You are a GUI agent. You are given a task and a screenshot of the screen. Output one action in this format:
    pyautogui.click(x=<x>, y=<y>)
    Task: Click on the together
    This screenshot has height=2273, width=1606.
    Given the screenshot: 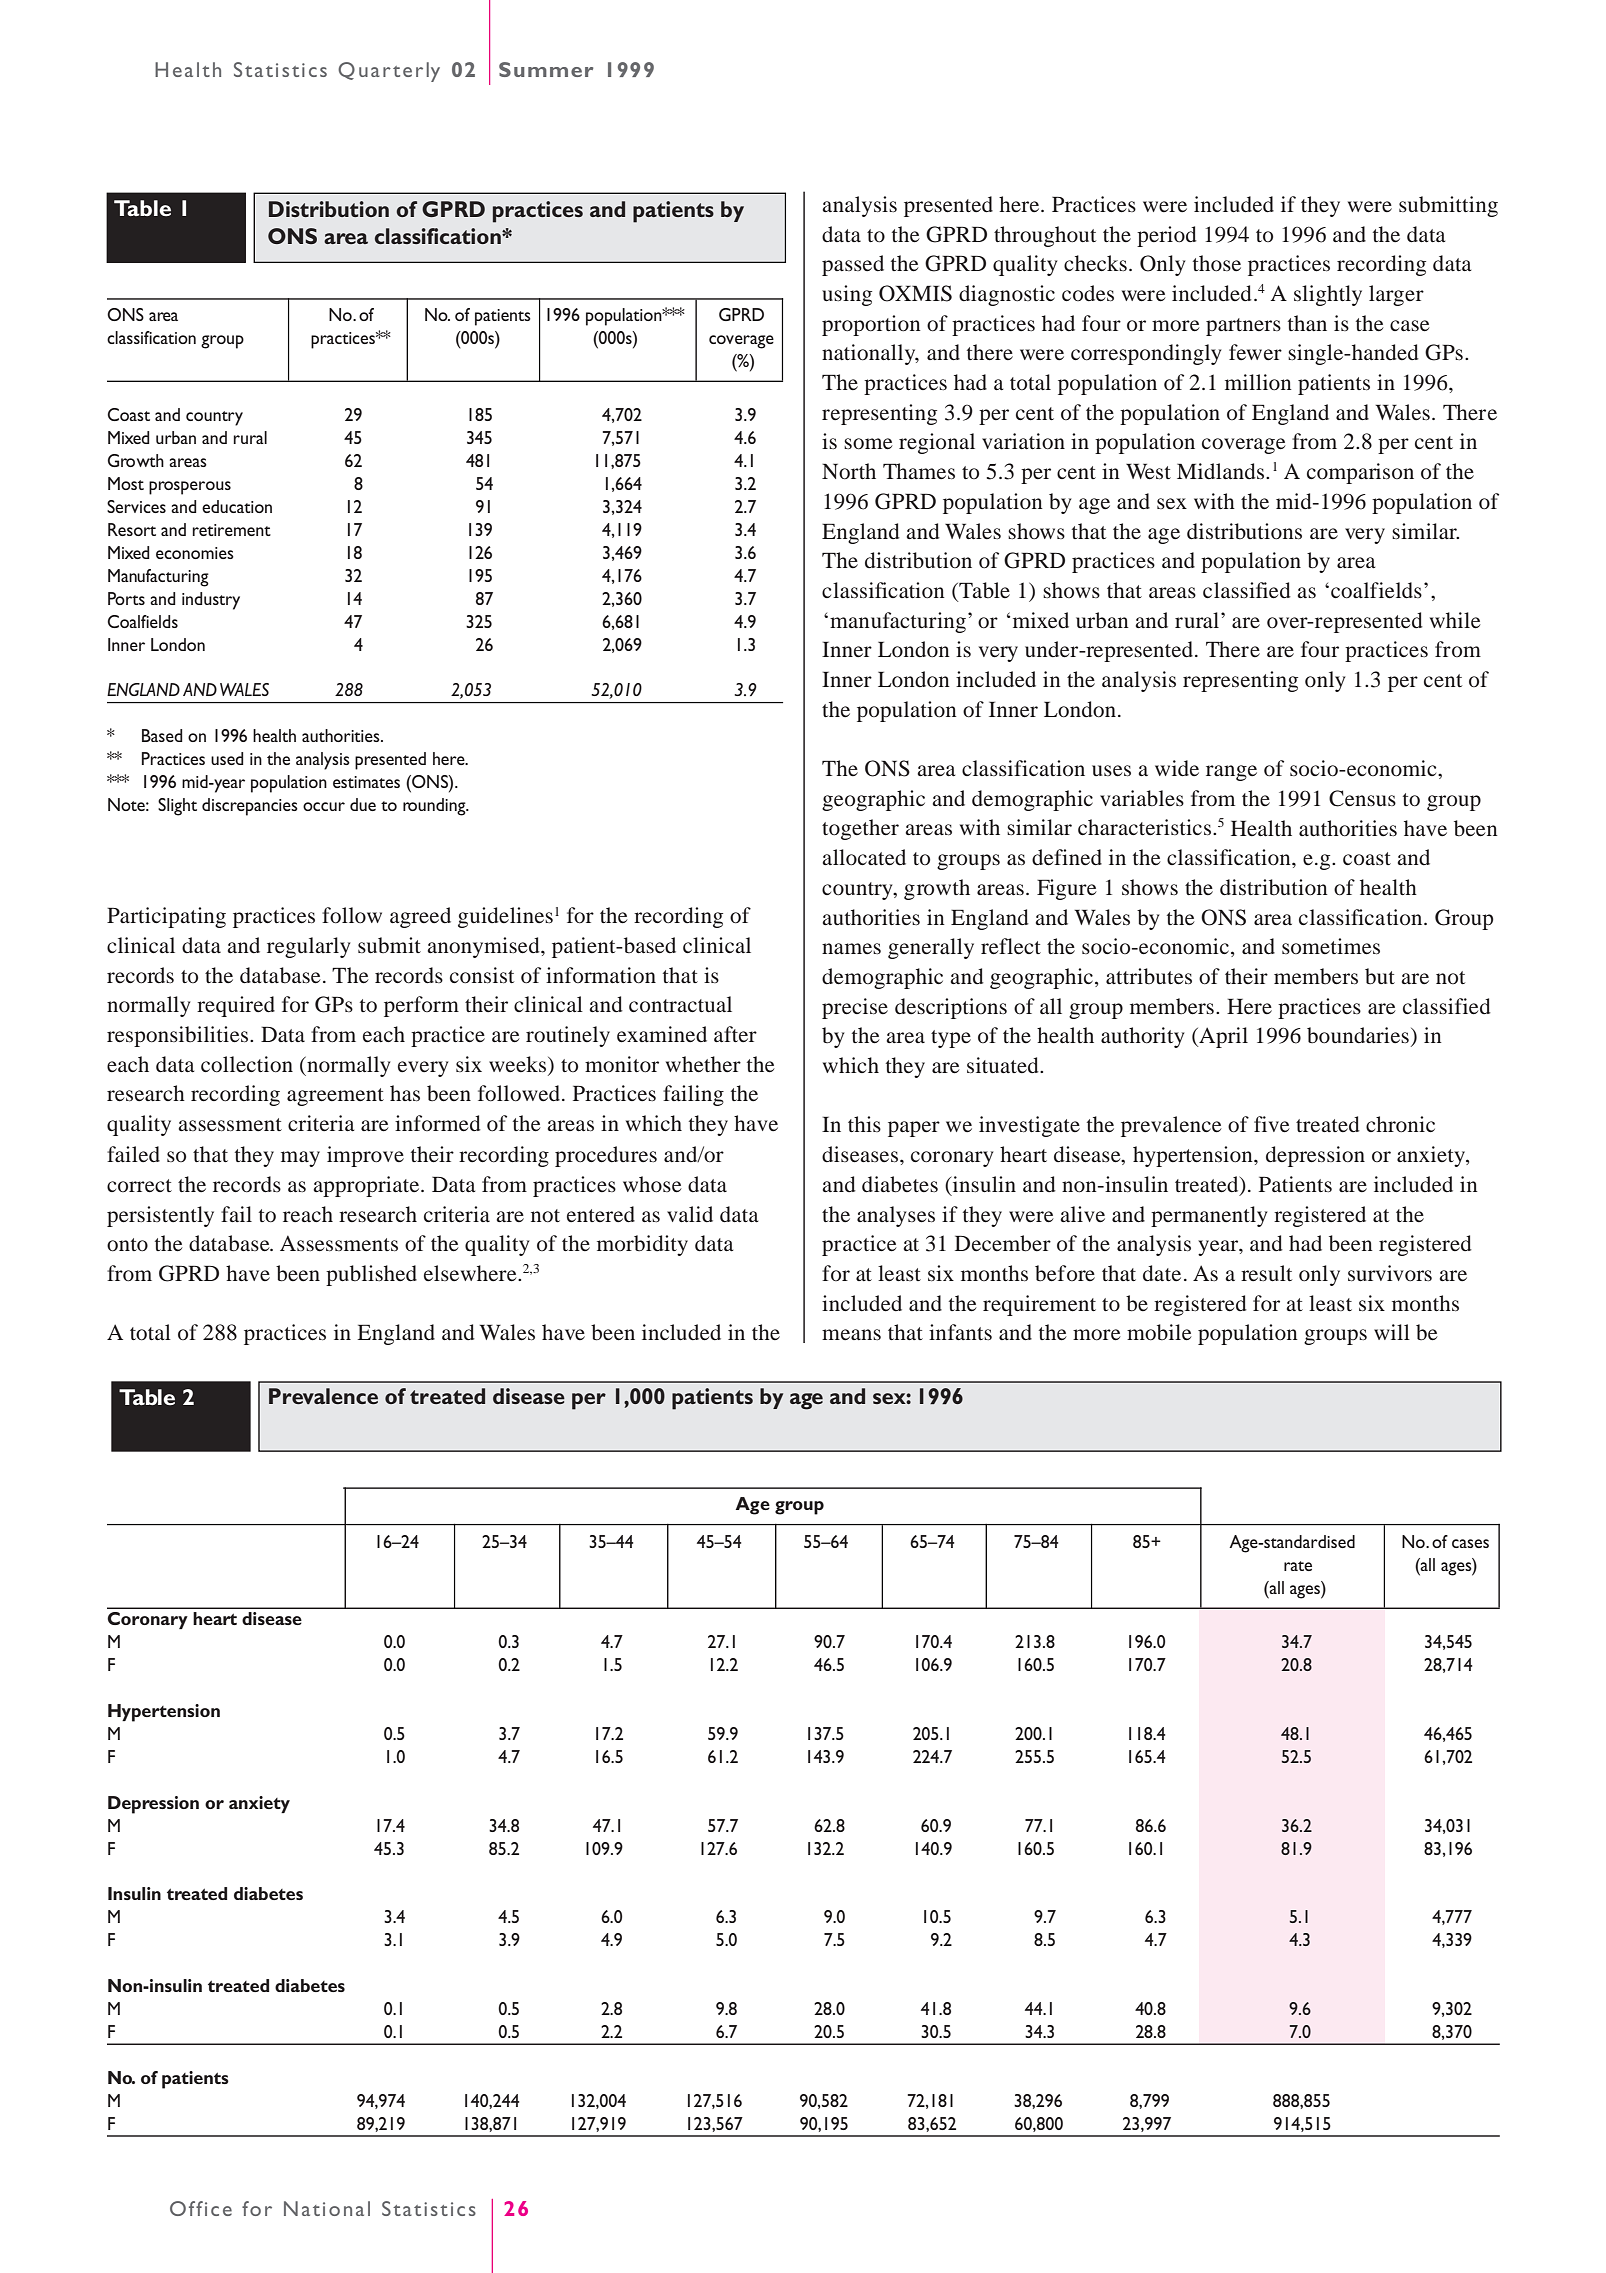 What is the action you would take?
    pyautogui.click(x=860, y=829)
